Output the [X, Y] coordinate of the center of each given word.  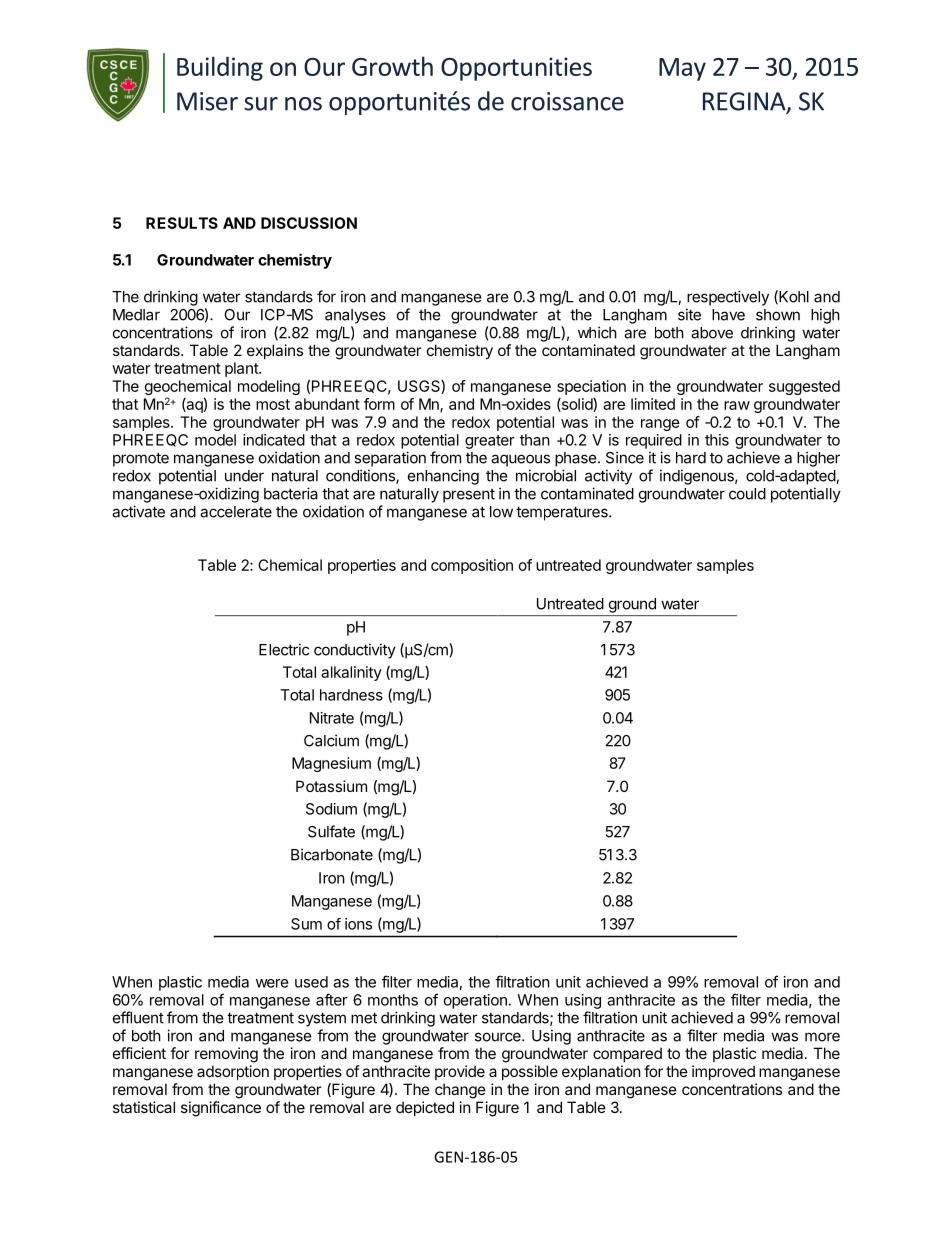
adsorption [233, 1072]
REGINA [745, 102]
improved [723, 1072]
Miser [207, 101]
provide [460, 1072]
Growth [392, 66]
